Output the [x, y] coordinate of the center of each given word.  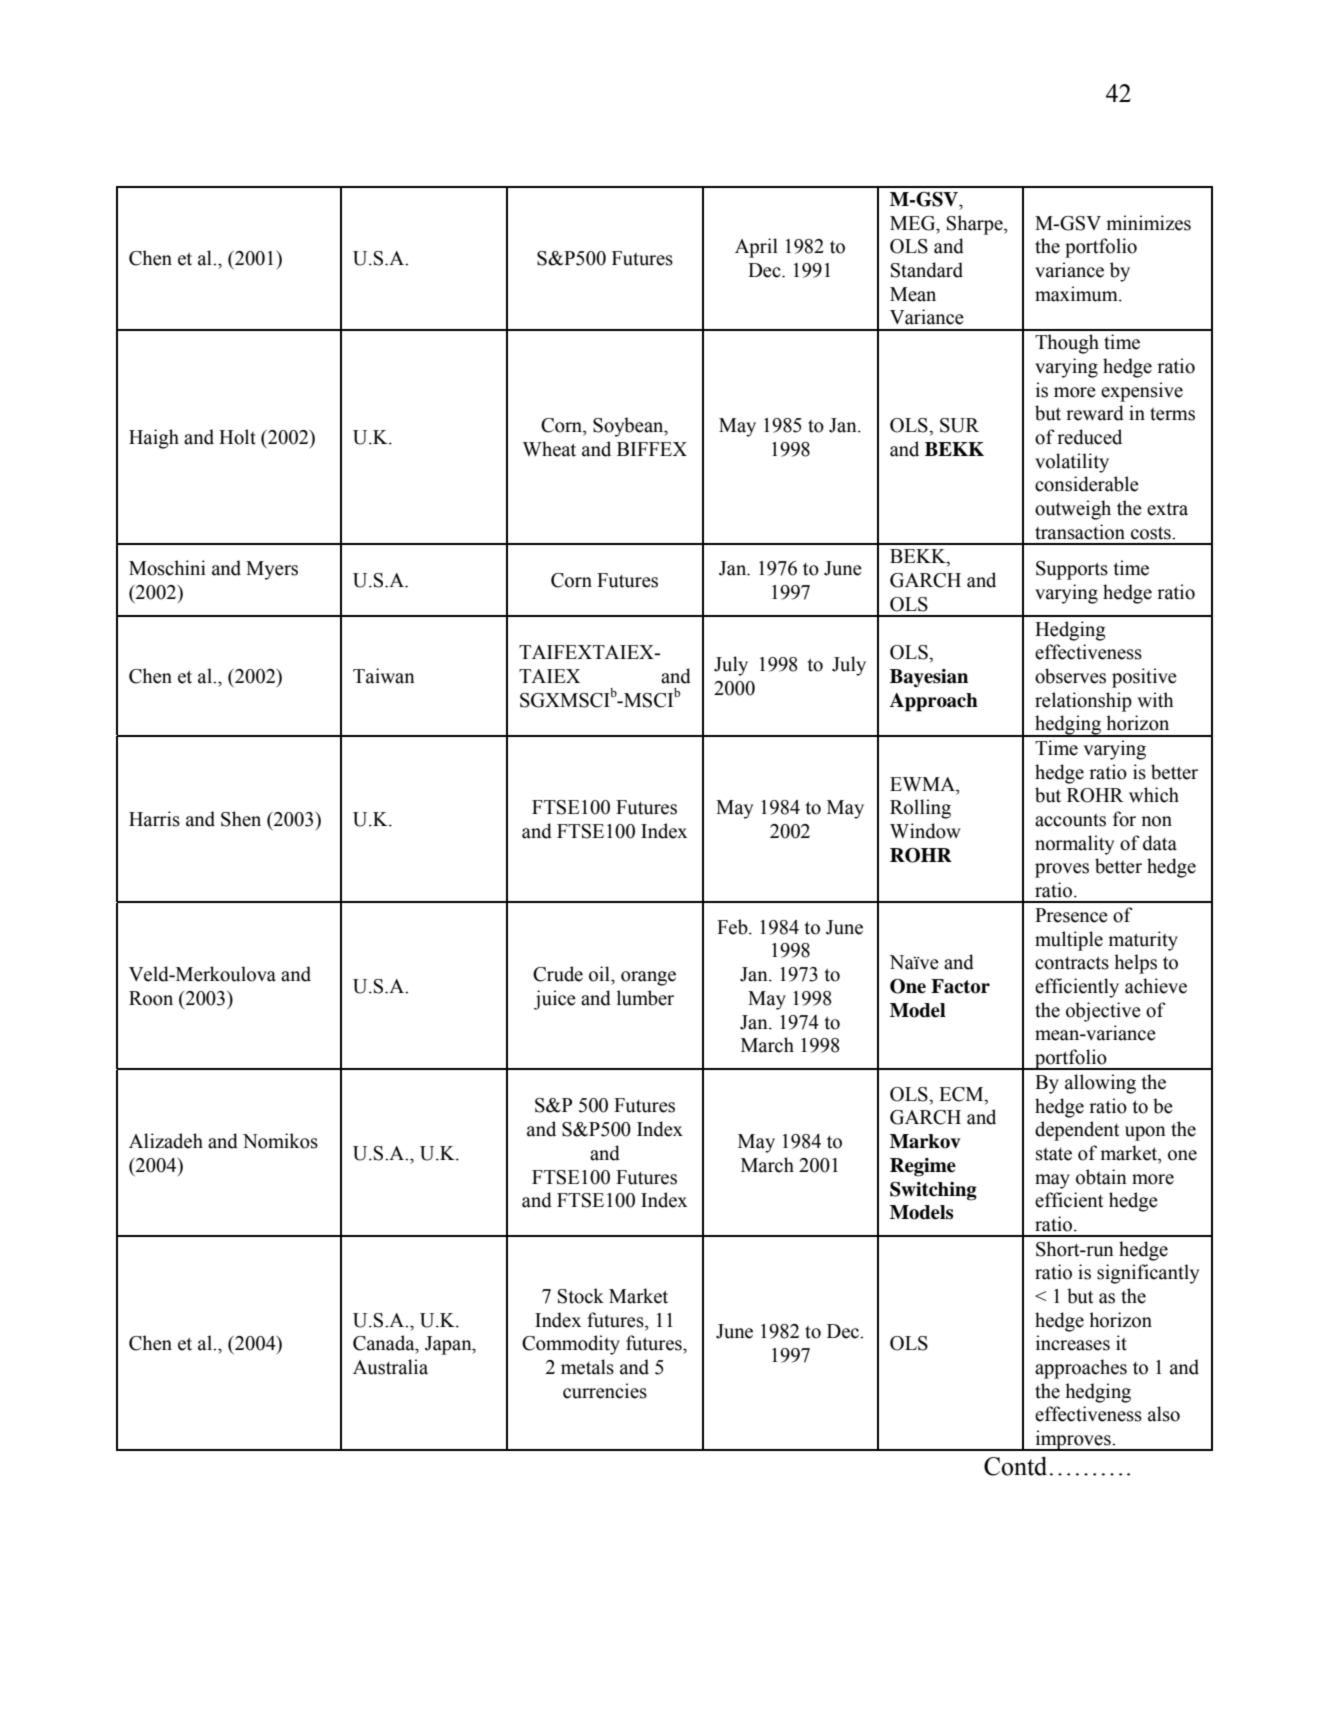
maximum [1077, 294]
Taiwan [384, 676]
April [756, 248]
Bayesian [929, 678]
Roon [151, 998]
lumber [645, 998]
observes [1070, 676]
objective [1103, 1012]
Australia [390, 1367]
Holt [237, 437]
